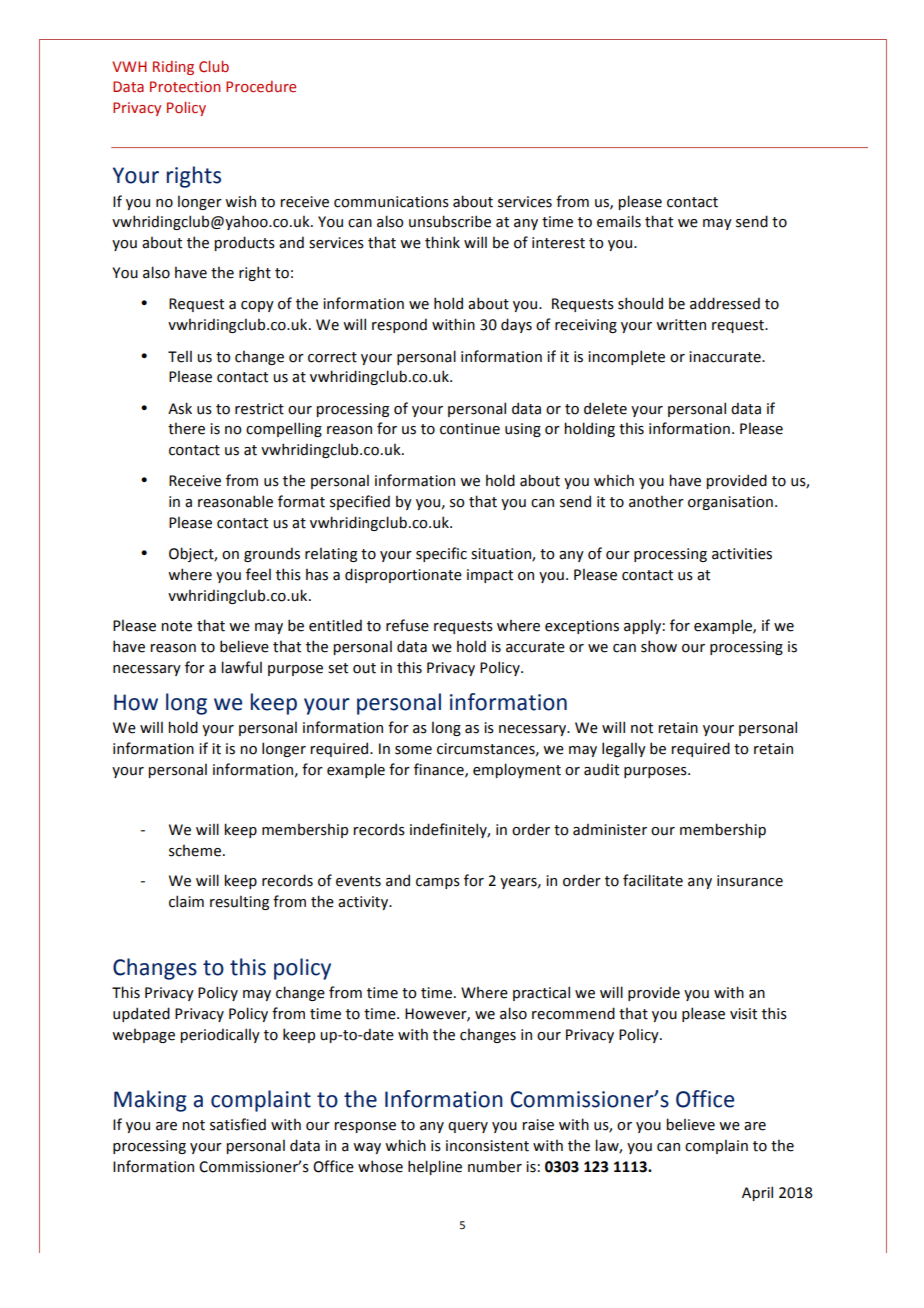 The width and height of the image is (924, 1308). What do you see at coordinates (185, 87) in the image?
I see `Protection` at bounding box center [185, 87].
